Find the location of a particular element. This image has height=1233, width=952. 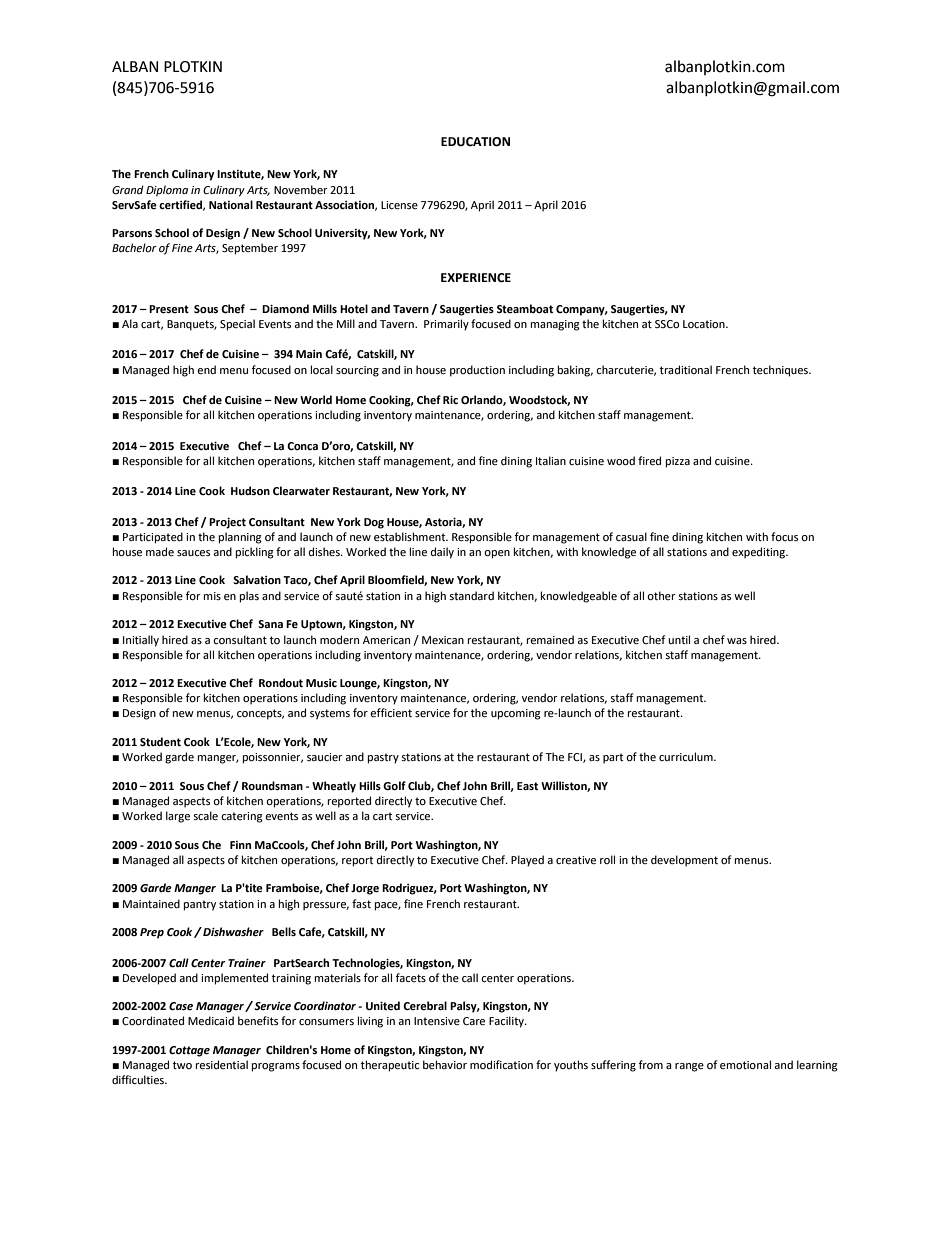

techniques is located at coordinates (781, 371).
